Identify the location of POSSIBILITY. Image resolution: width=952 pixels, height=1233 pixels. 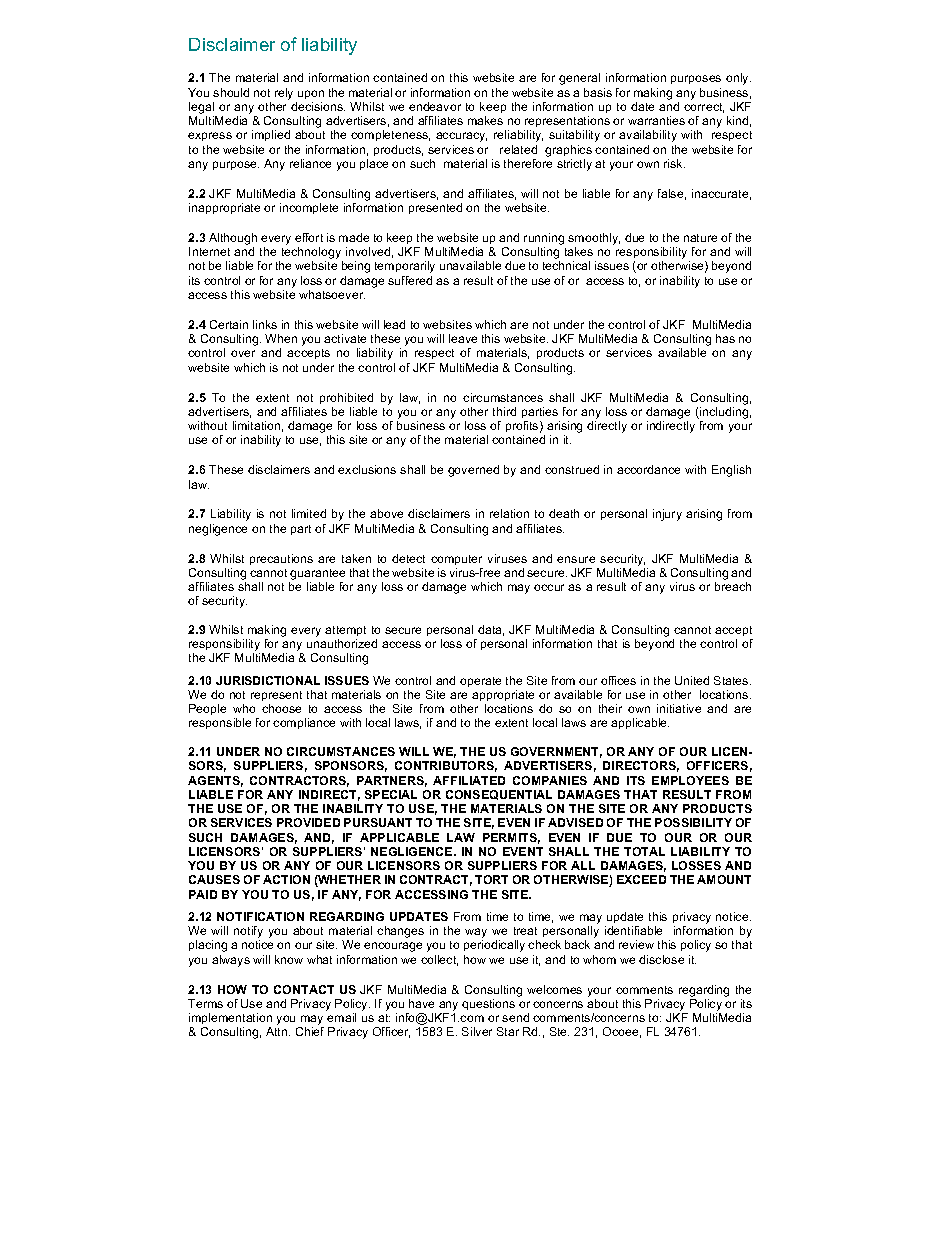
(693, 822).
